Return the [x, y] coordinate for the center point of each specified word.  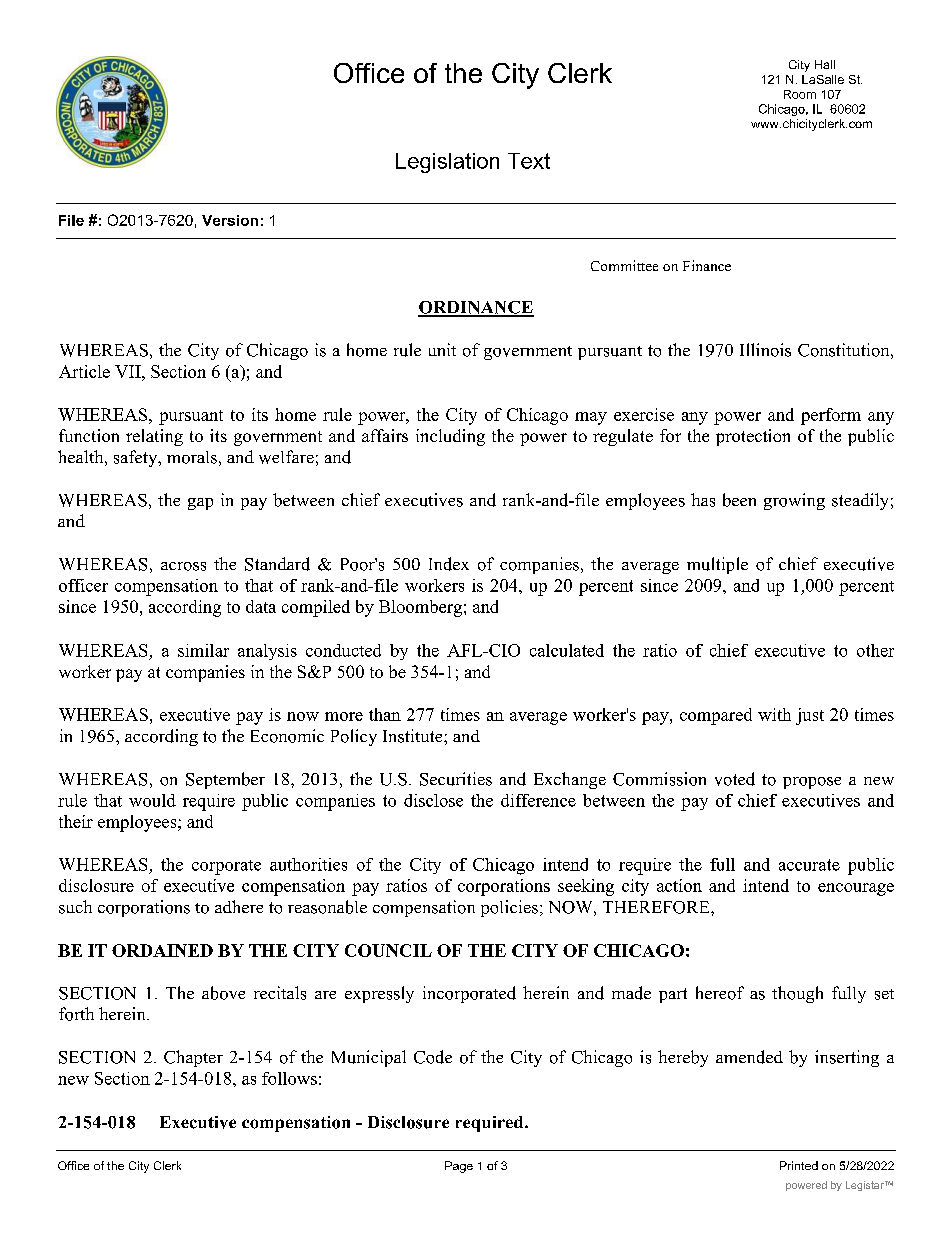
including [450, 437]
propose [812, 783]
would [152, 800]
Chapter [193, 1058]
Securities [456, 779]
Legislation [447, 163]
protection [753, 437]
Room [800, 94]
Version [230, 220]
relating [154, 437]
